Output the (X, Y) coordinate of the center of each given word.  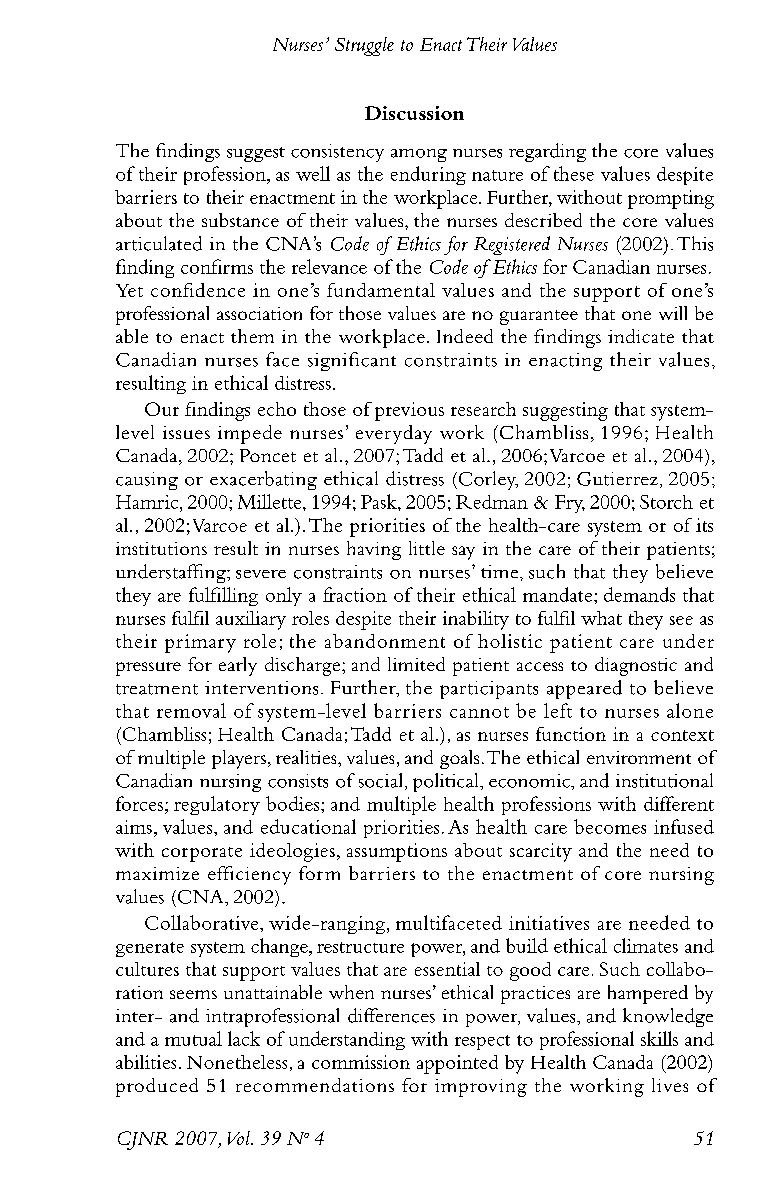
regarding (547, 152)
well (313, 173)
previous (409, 411)
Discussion (414, 113)
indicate (641, 336)
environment (639, 757)
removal (191, 710)
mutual (193, 1038)
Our (162, 409)
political (447, 782)
